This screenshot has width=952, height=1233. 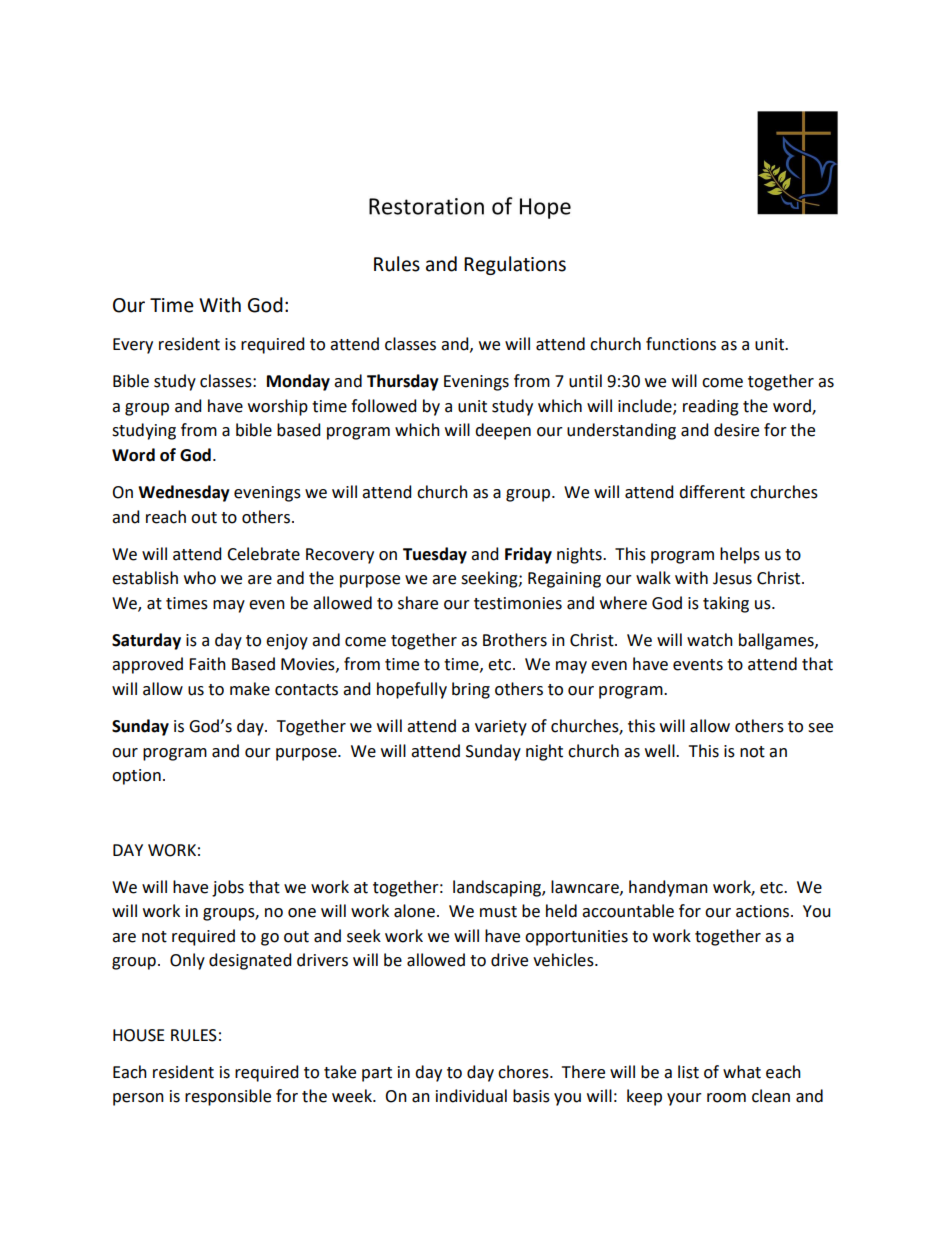 I want to click on responsible, so click(x=228, y=1097).
